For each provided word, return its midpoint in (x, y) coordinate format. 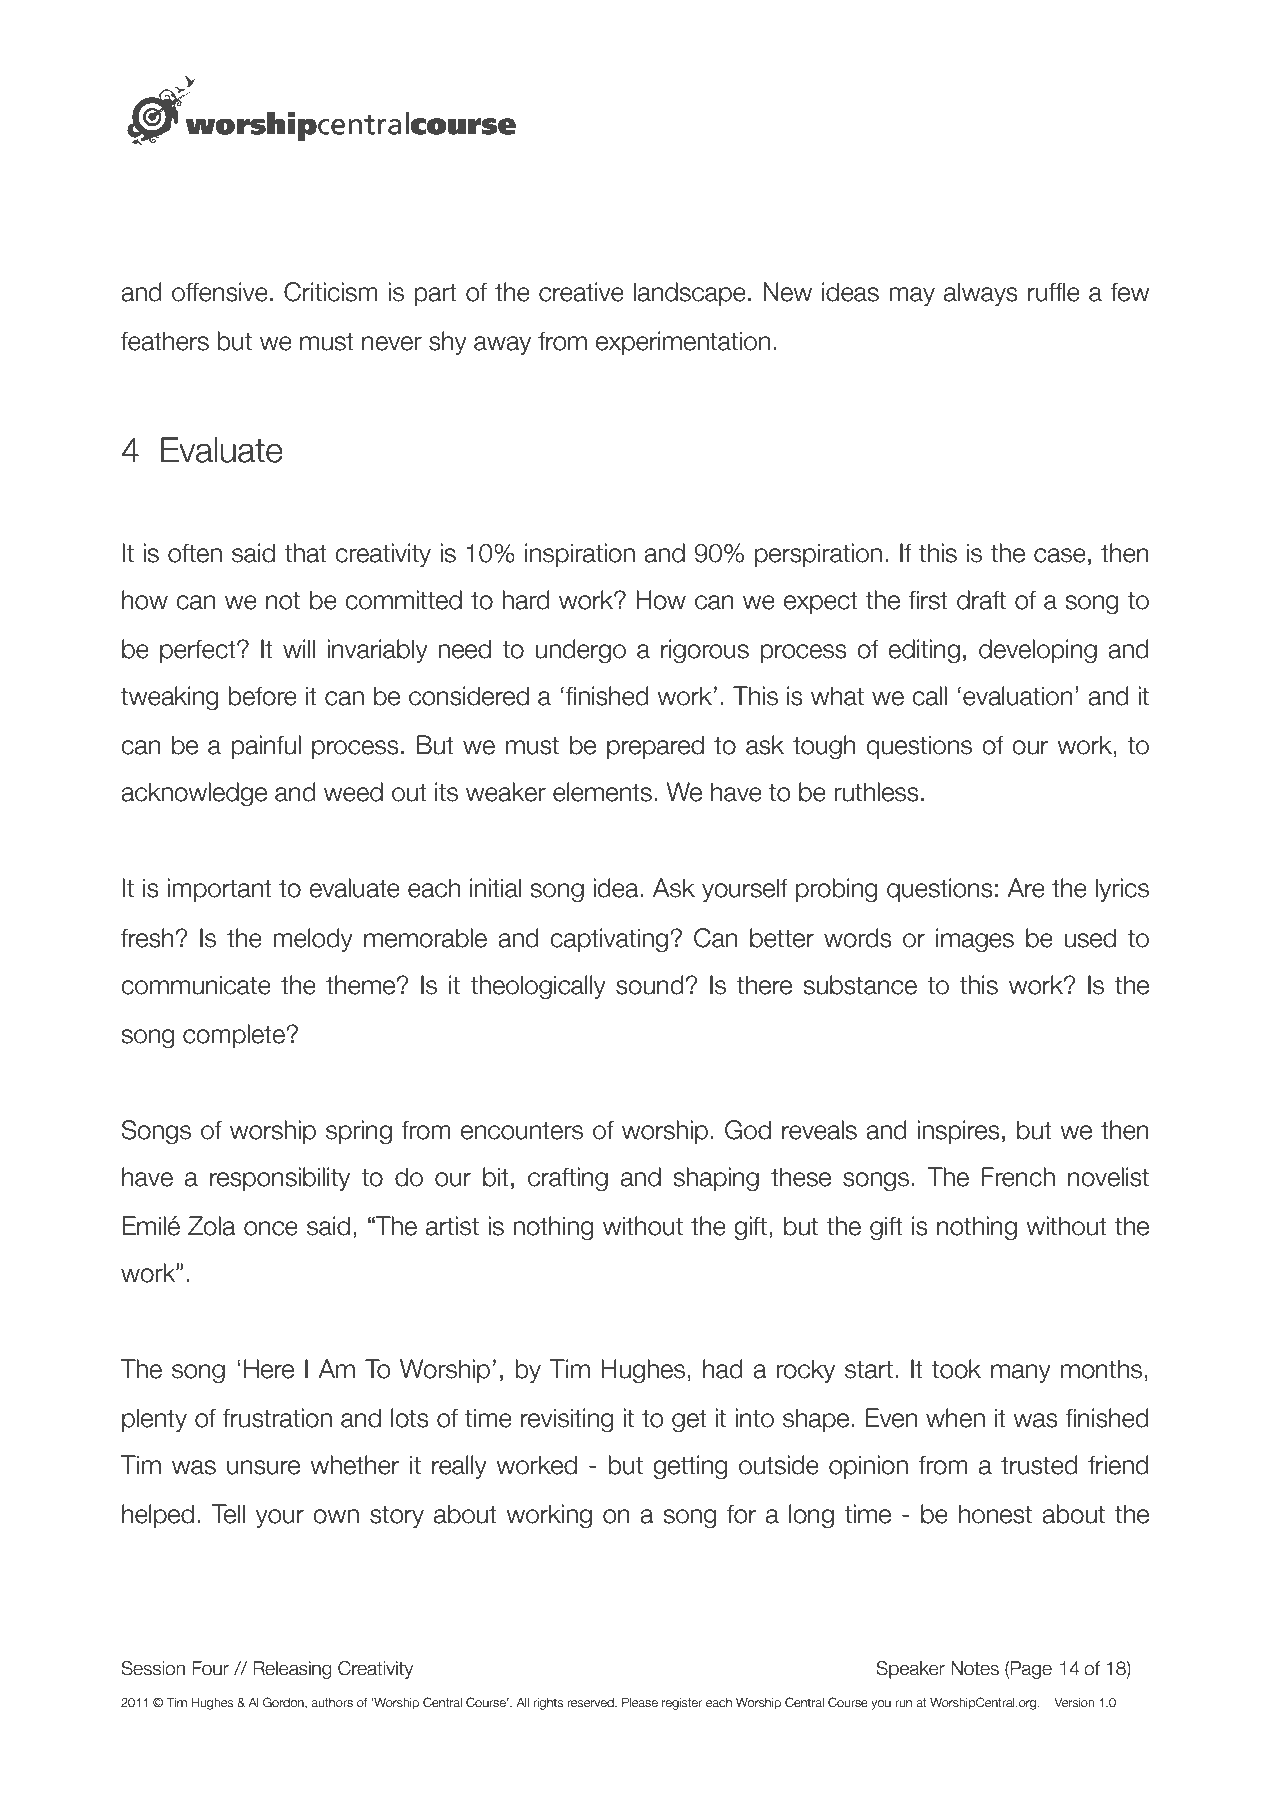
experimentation (683, 343)
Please (640, 1702)
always (981, 294)
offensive (220, 292)
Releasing (292, 1670)
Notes (975, 1668)
